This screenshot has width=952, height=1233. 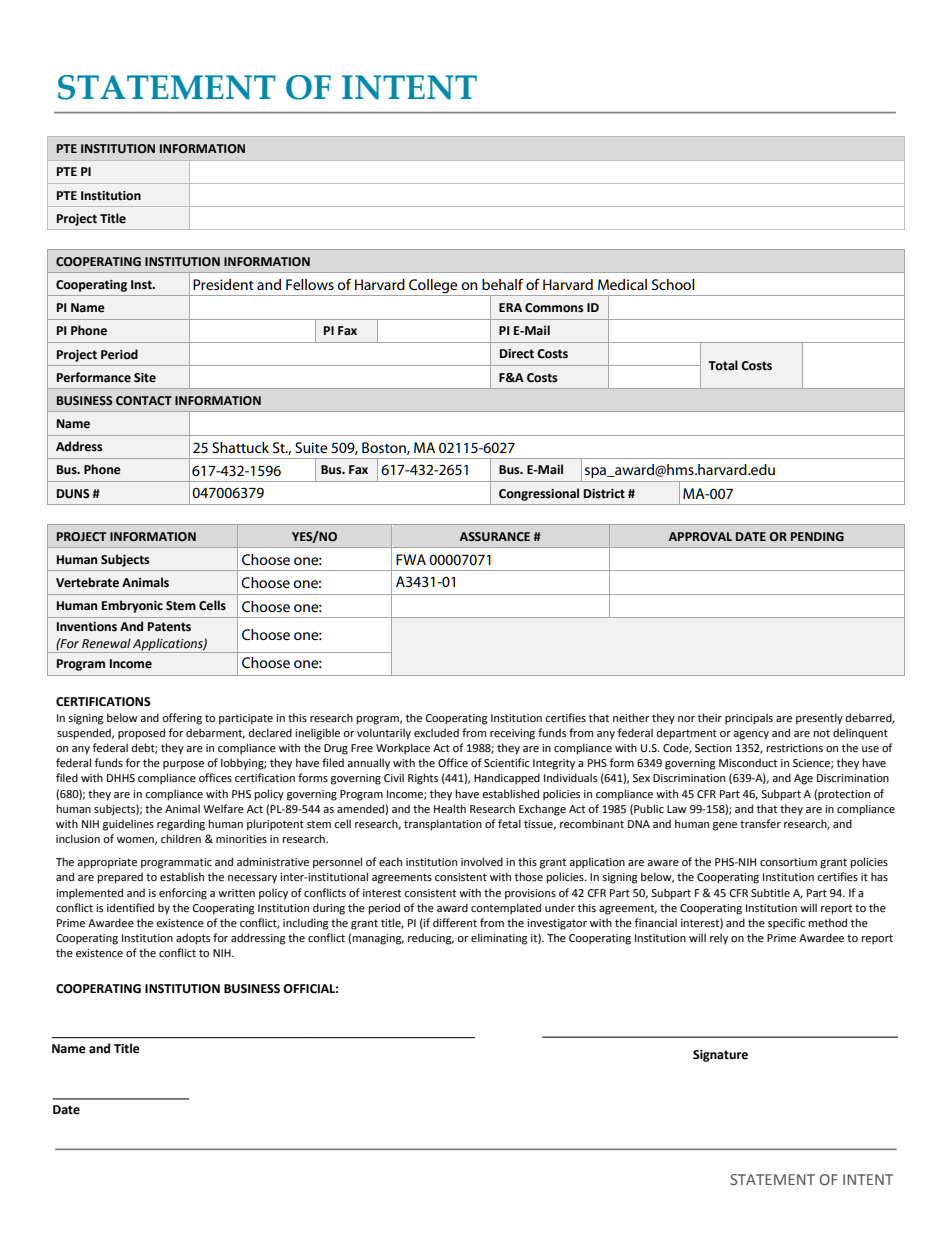 I want to click on Direct, so click(x=517, y=354).
